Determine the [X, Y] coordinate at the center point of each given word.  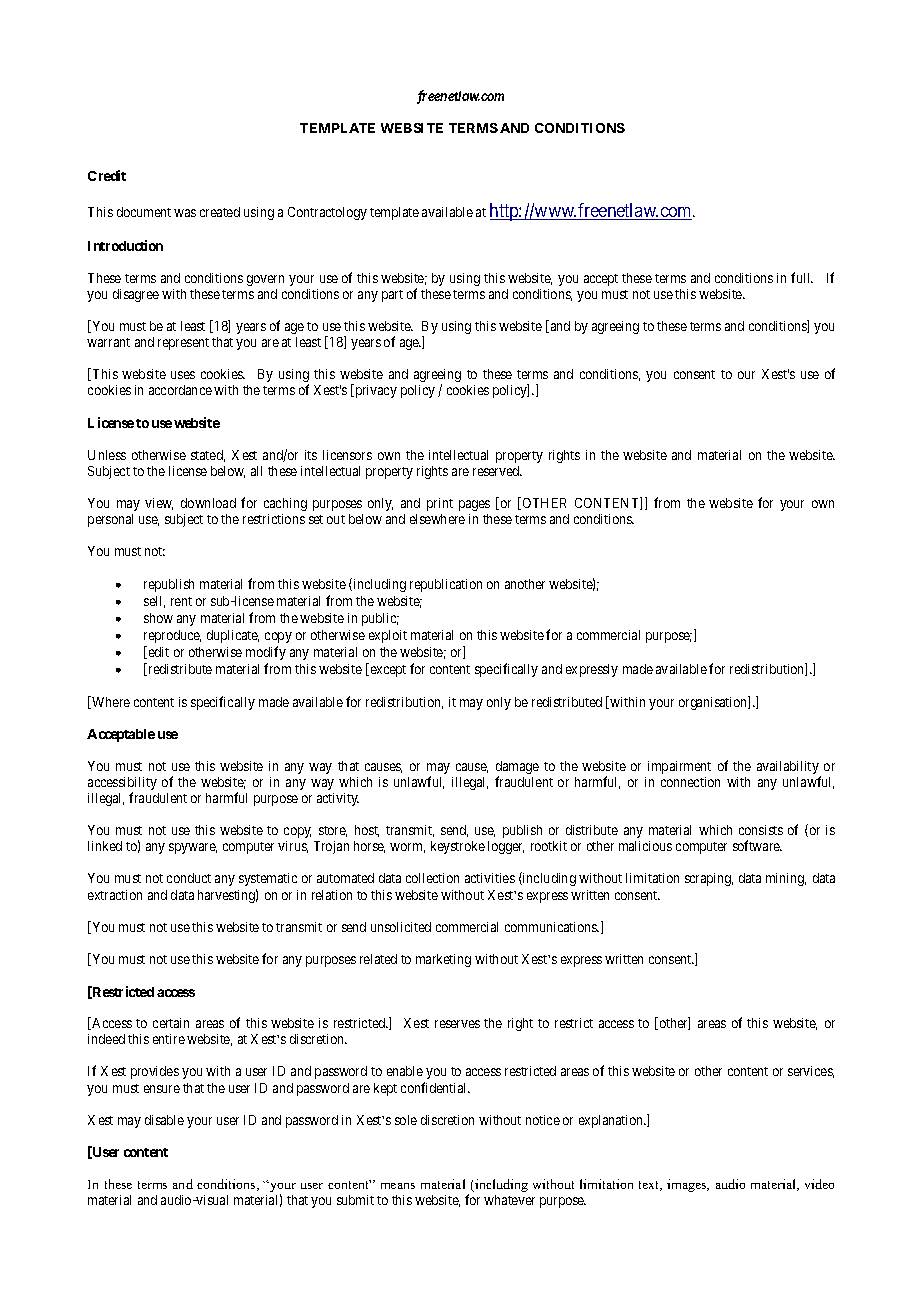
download [208, 503]
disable [164, 1120]
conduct [189, 878]
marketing [443, 960]
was [185, 213]
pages [474, 505]
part [392, 296]
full [802, 277]
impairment [679, 767]
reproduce [172, 636]
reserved [497, 471]
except [387, 671]
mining [786, 879]
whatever [509, 1200]
